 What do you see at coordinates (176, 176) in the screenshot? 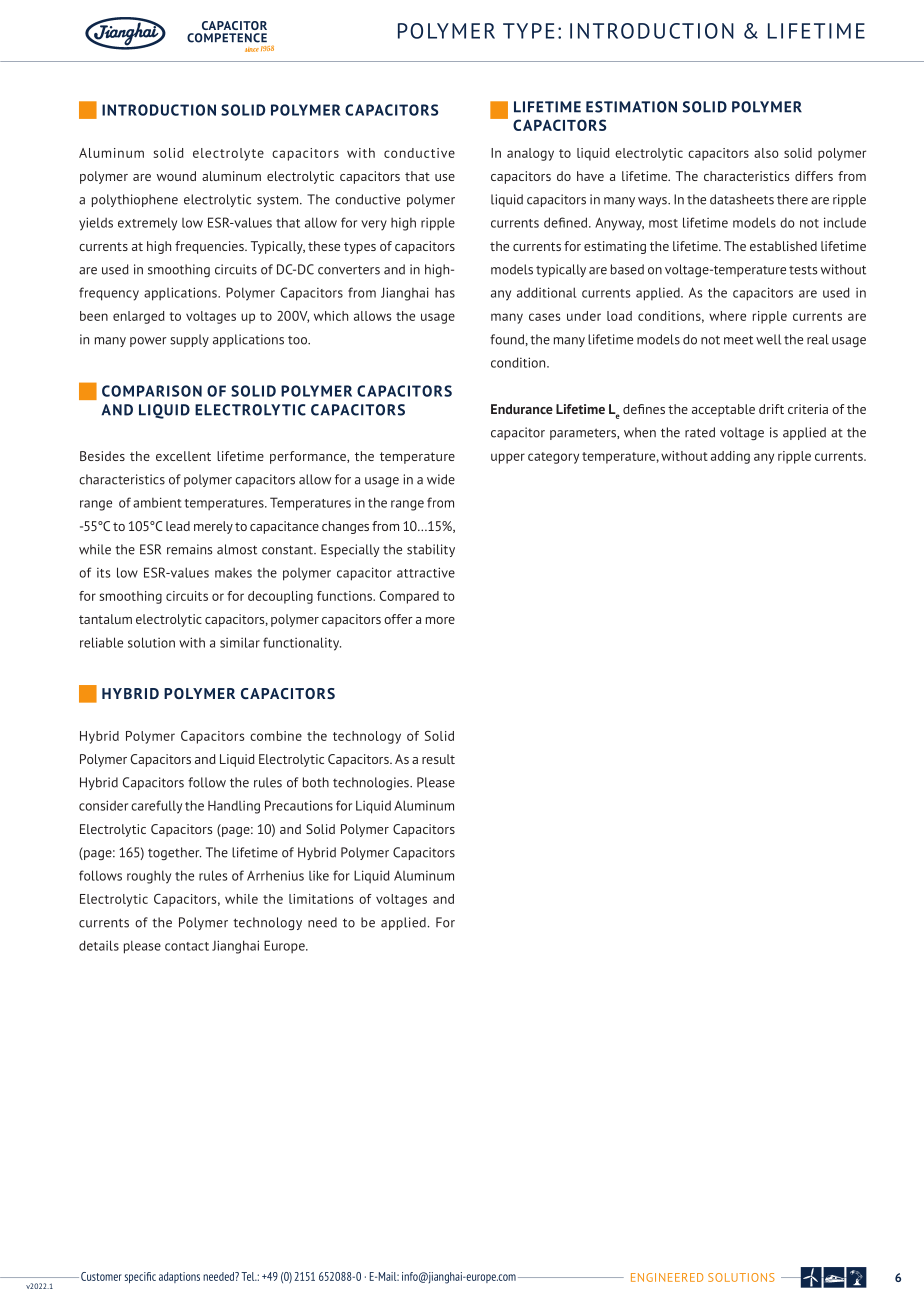
I see `wound` at bounding box center [176, 176].
